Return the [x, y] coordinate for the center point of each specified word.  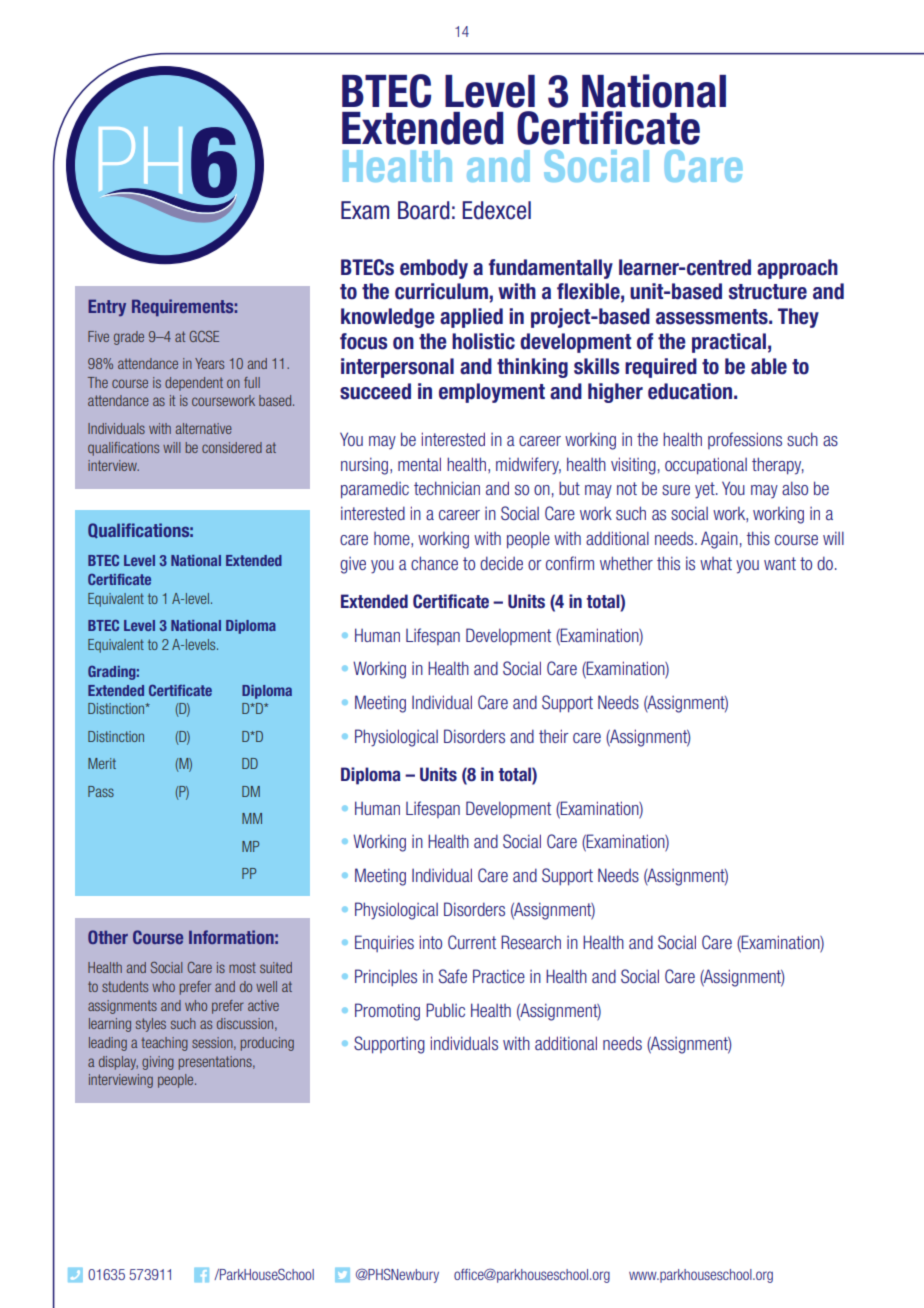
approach [797, 269]
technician [447, 488]
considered [232, 447]
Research [531, 942]
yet [706, 490]
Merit [102, 763]
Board [424, 210]
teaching [164, 1044]
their [554, 736]
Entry [107, 307]
